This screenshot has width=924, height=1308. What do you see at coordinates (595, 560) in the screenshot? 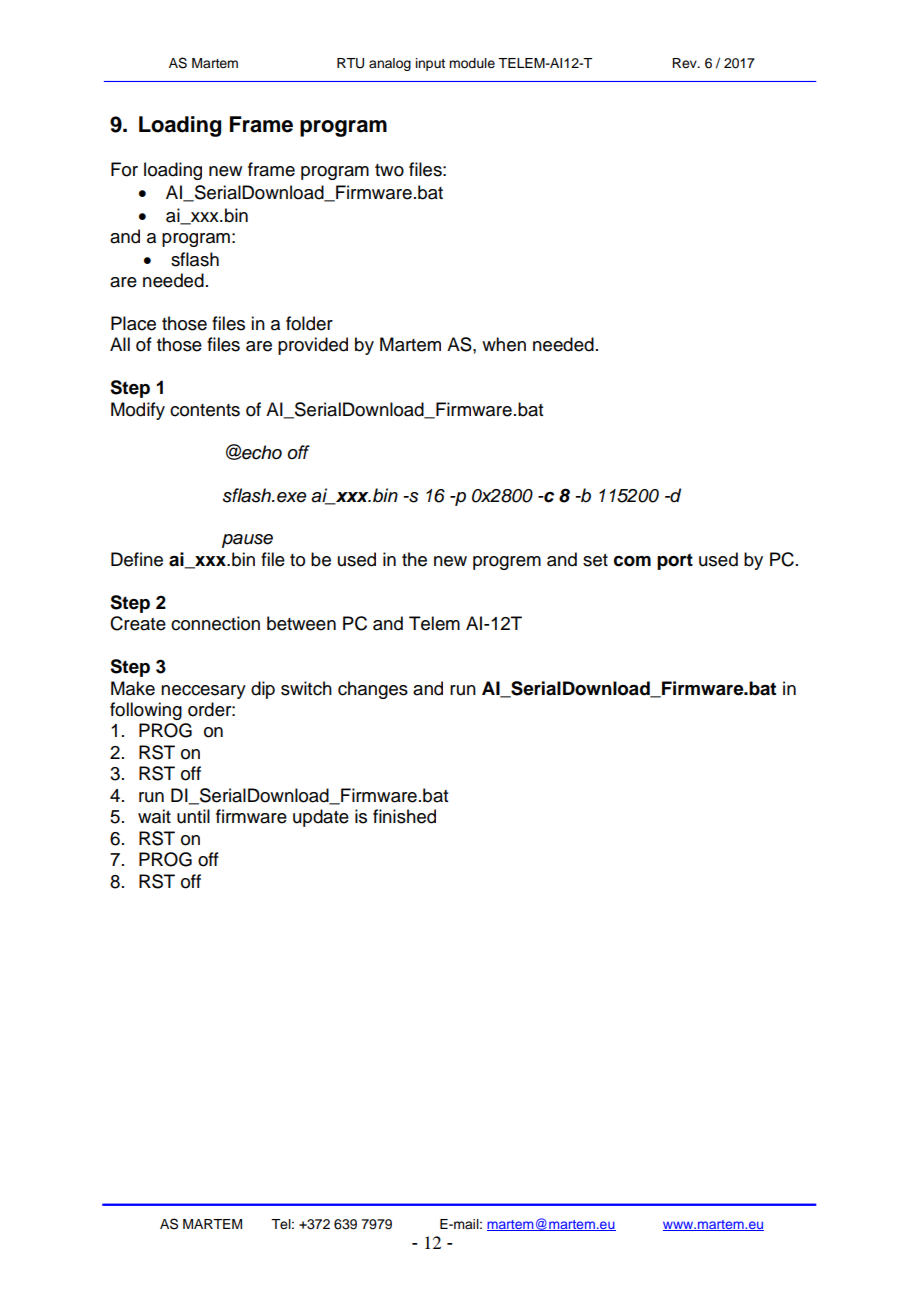
I see `set` at bounding box center [595, 560].
